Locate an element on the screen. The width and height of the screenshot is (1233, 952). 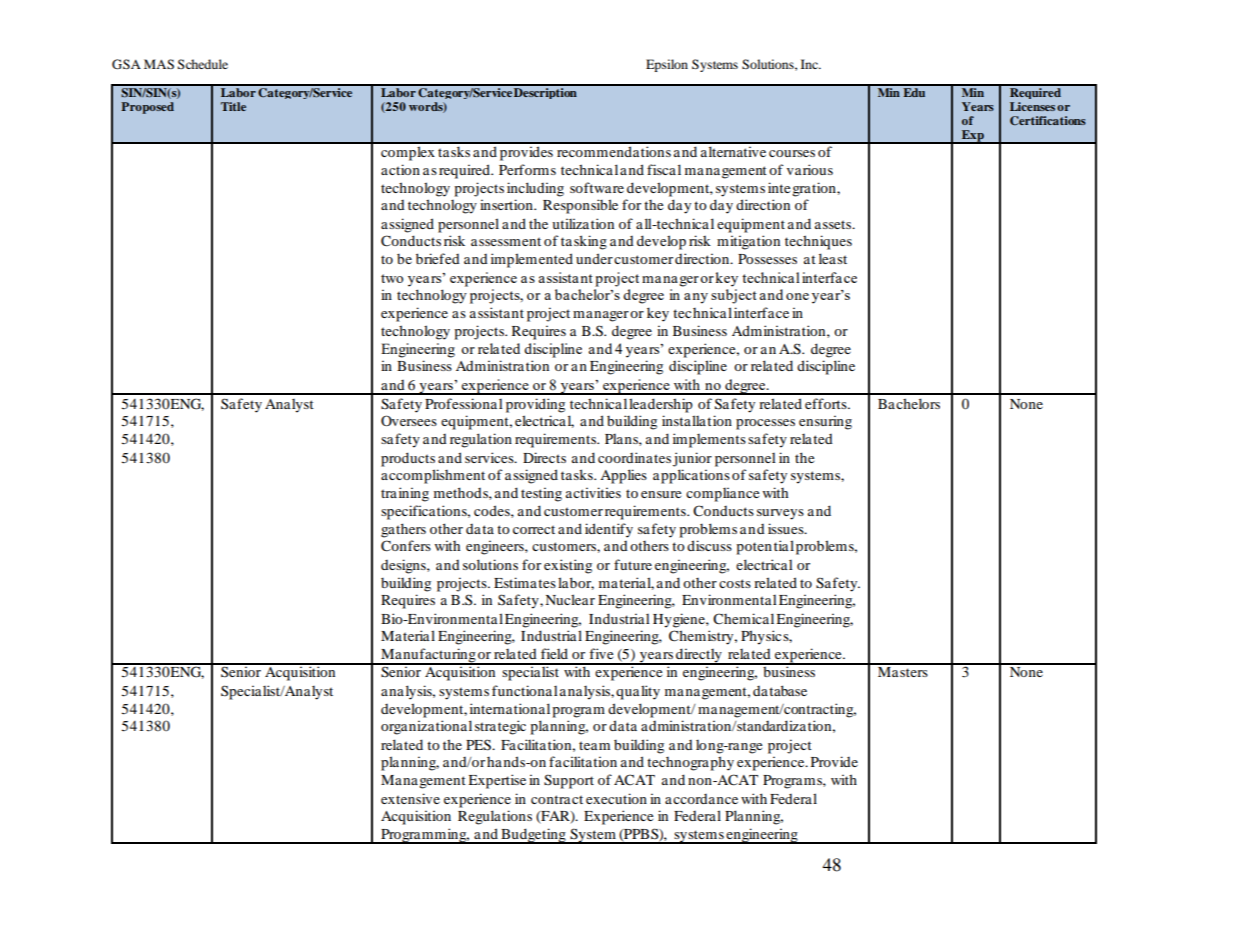
products is located at coordinates (408, 459).
